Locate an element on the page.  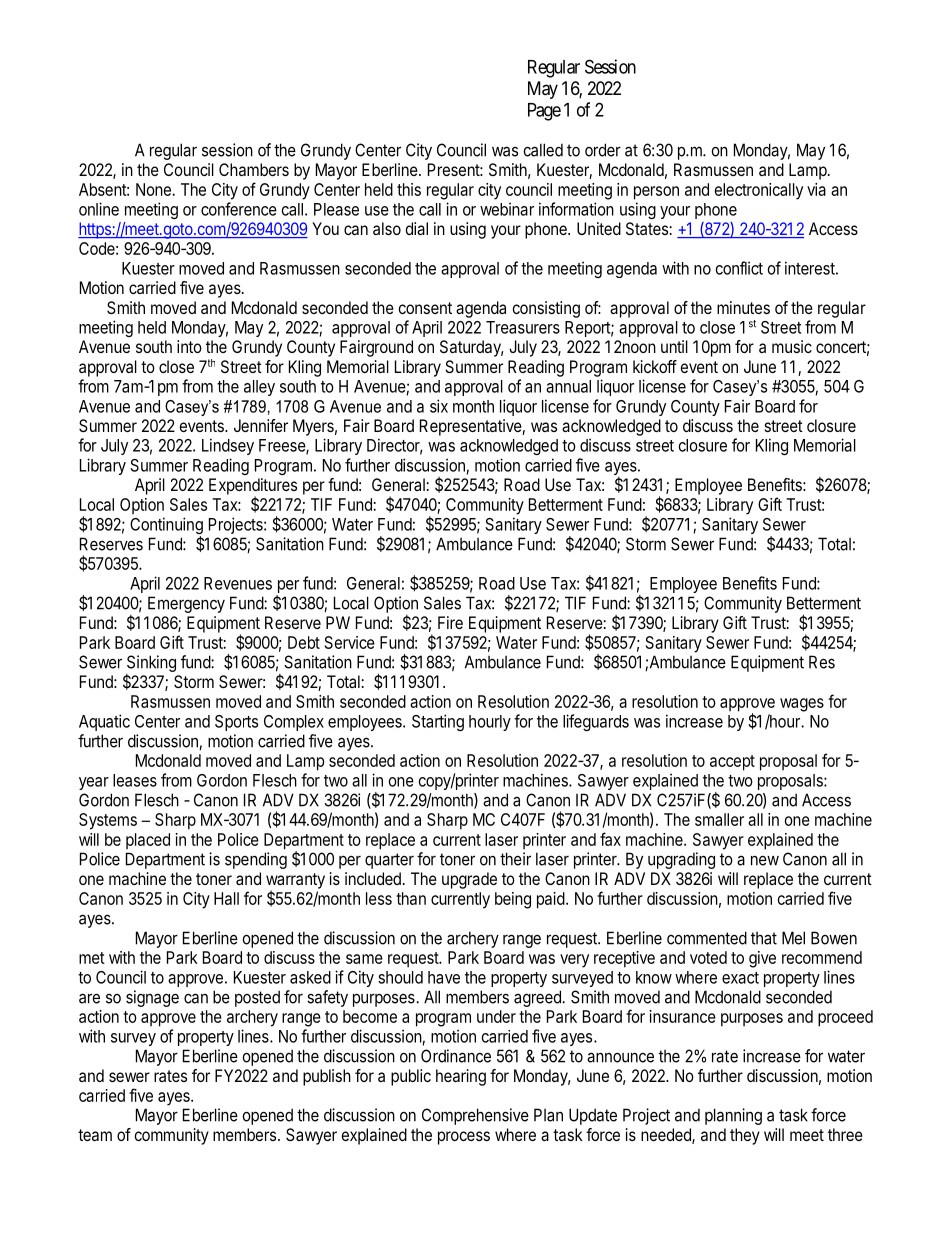
six is located at coordinates (439, 406).
